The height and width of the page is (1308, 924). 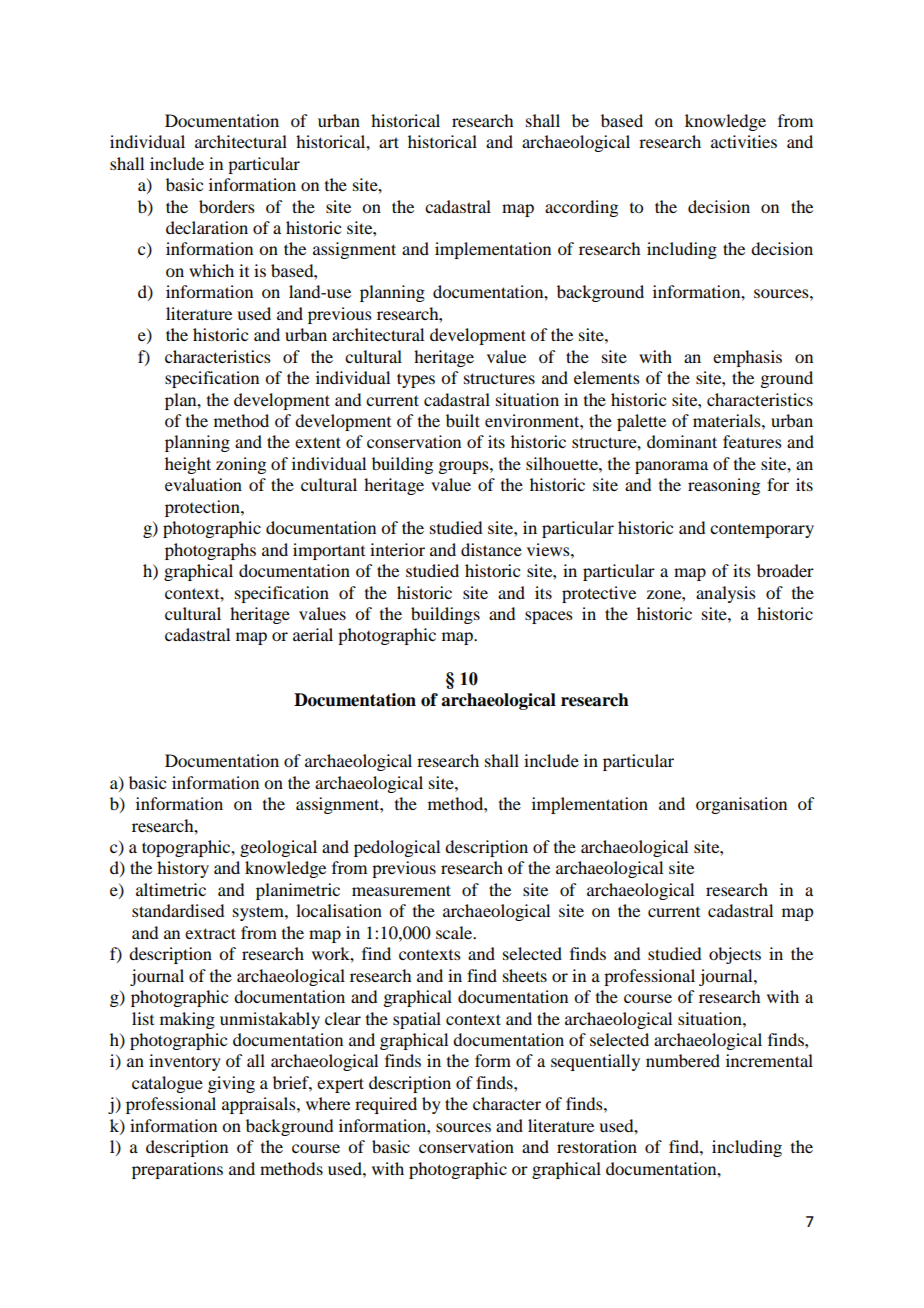 I want to click on activities, so click(x=744, y=141).
